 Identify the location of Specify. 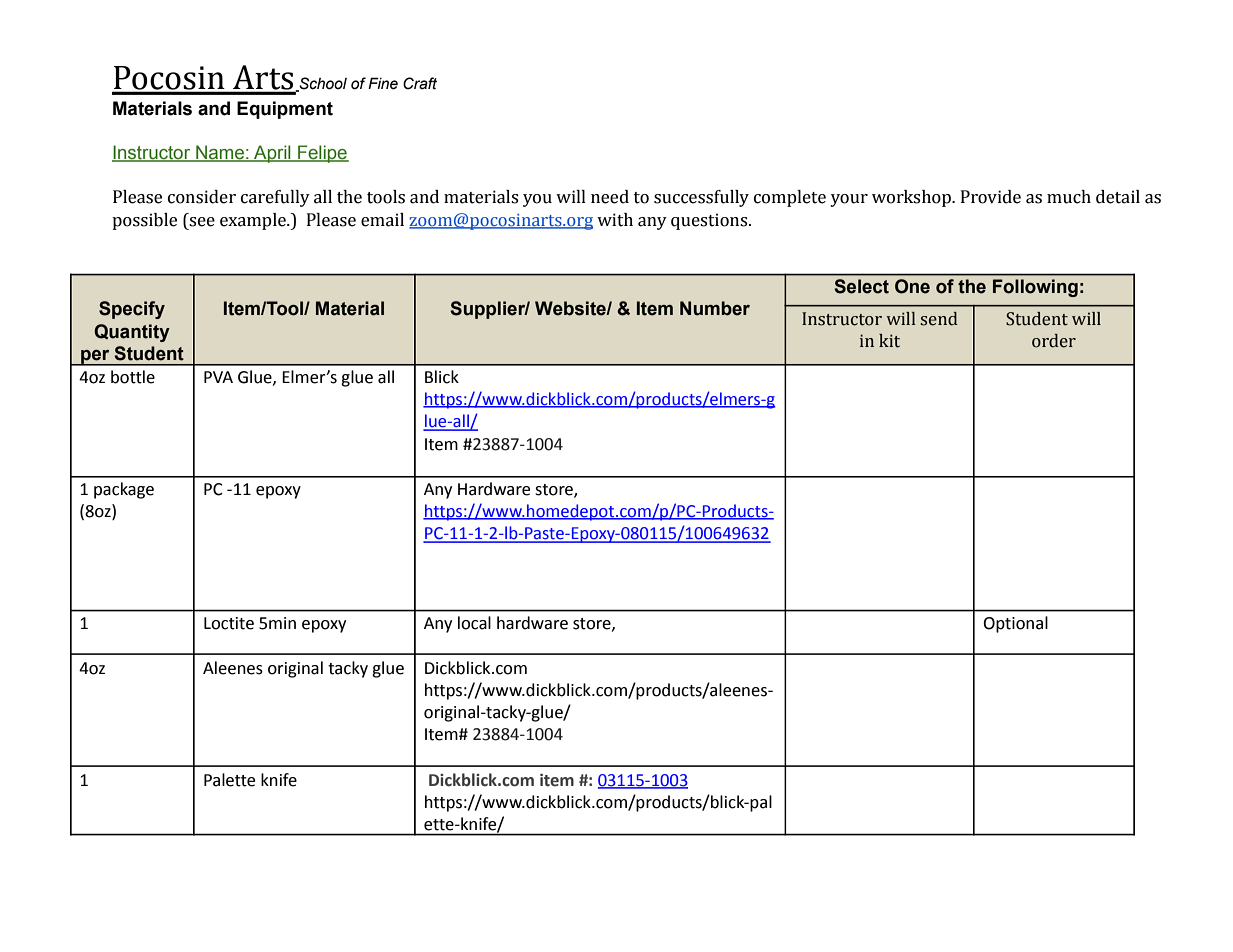
(132, 310).
